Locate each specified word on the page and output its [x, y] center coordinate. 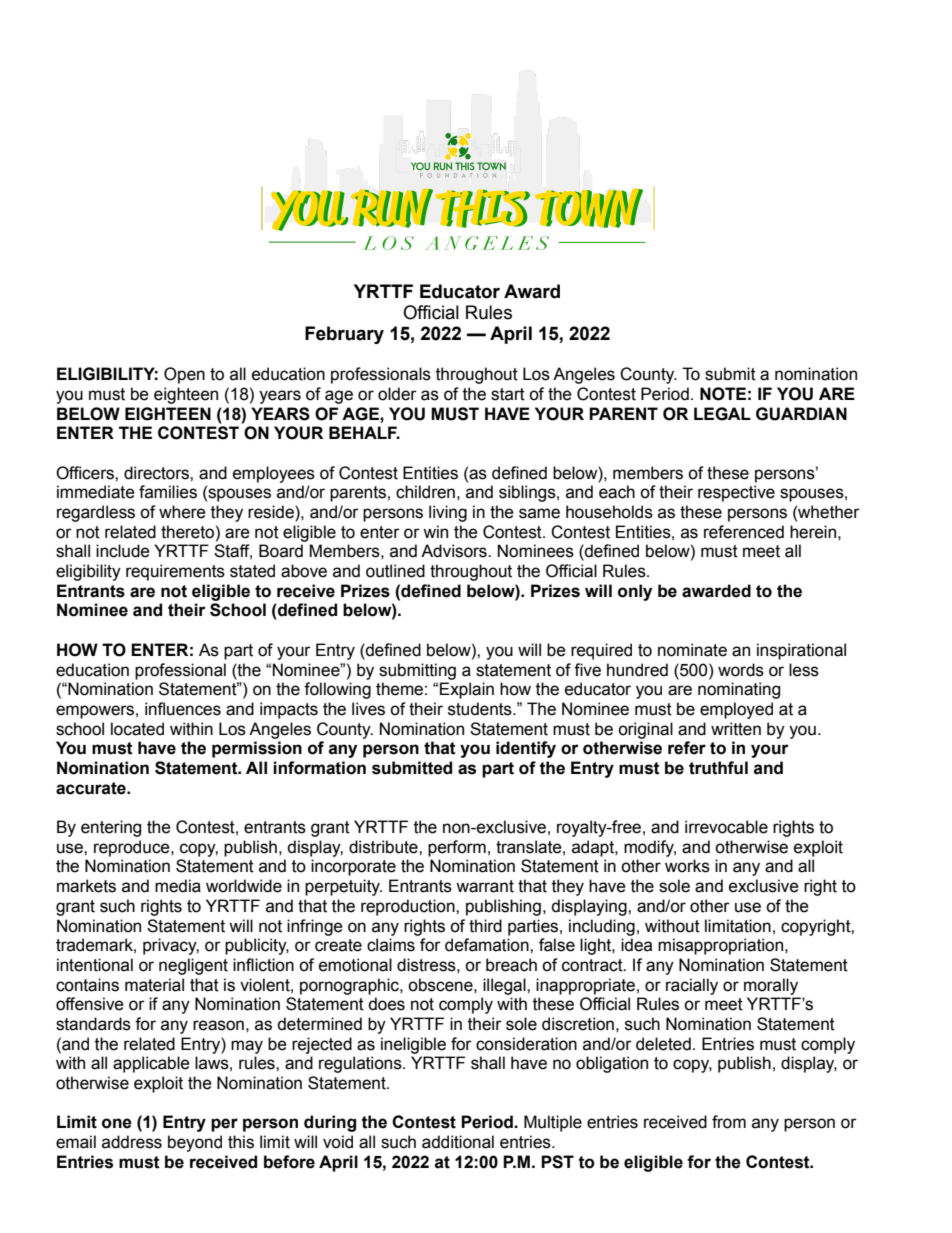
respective [736, 493]
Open [184, 375]
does [386, 1004]
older [397, 394]
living [448, 513]
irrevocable [726, 827]
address [132, 1142]
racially [692, 986]
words [741, 670]
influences [183, 709]
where [182, 512]
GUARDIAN [801, 414]
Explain [467, 690]
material [154, 985]
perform [457, 848]
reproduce [133, 848]
